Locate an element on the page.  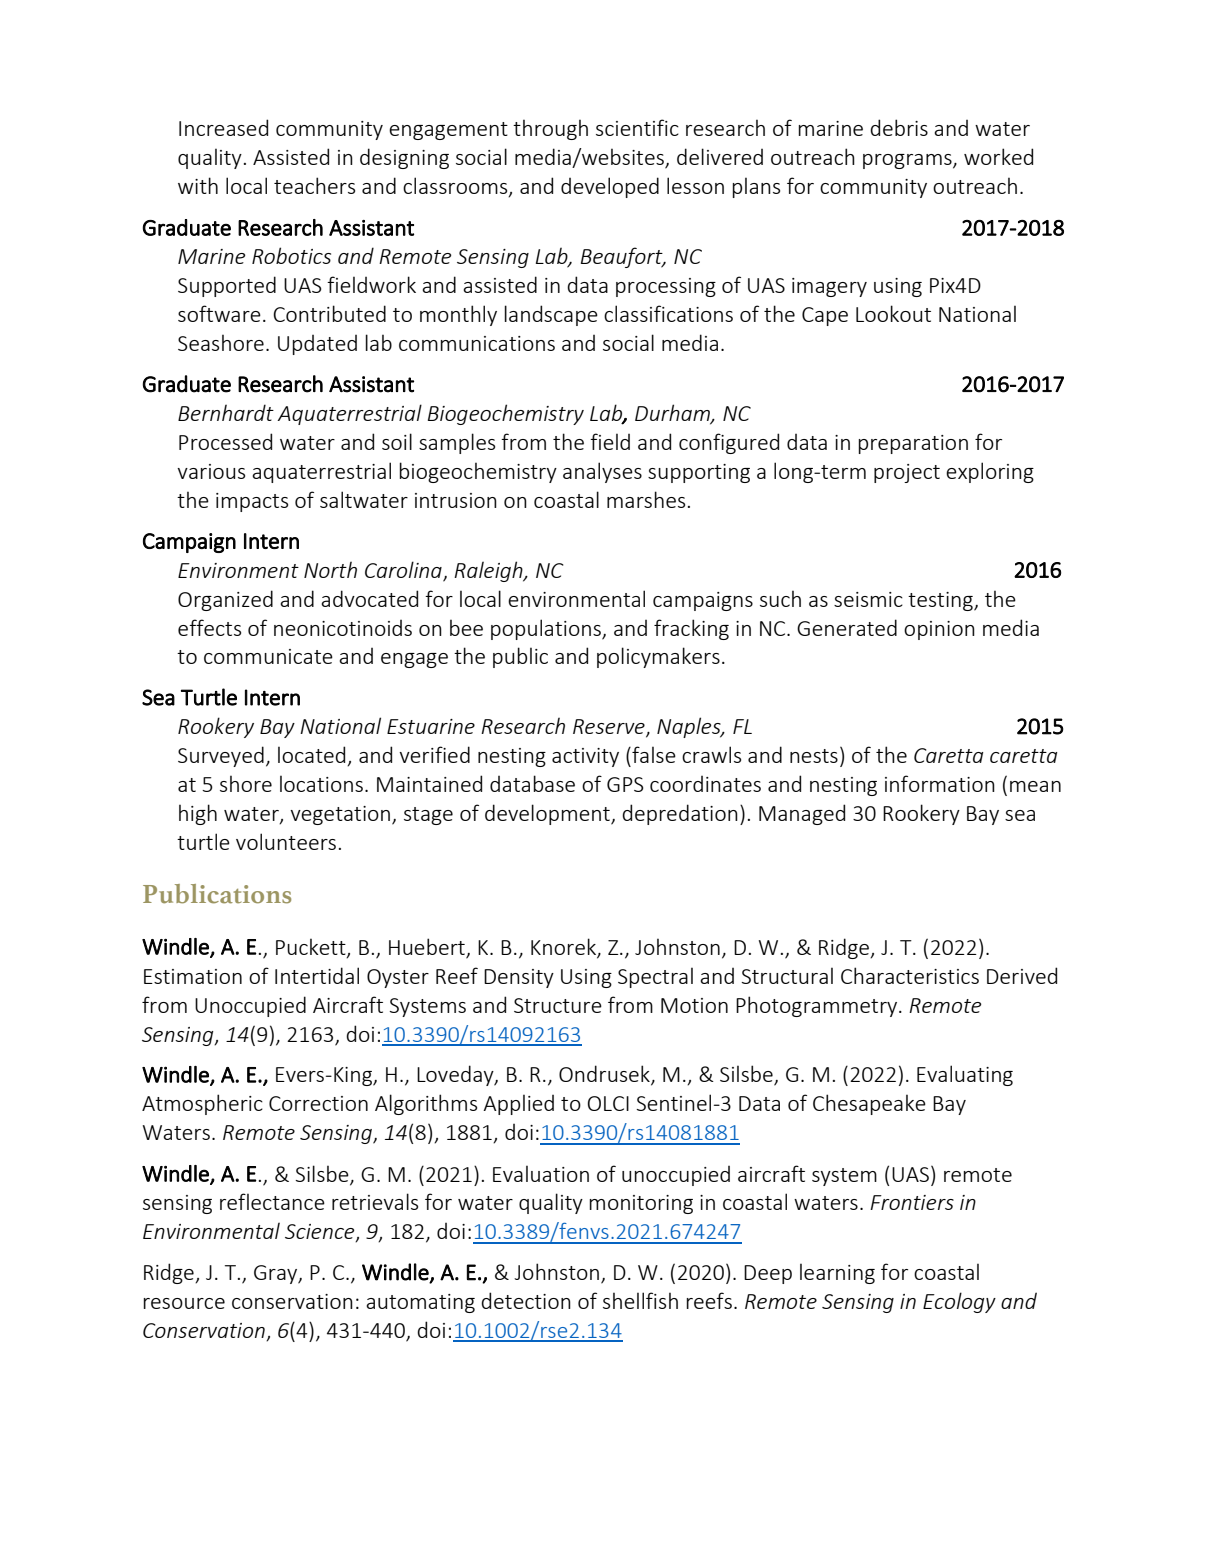
Science is located at coordinates (321, 1233).
